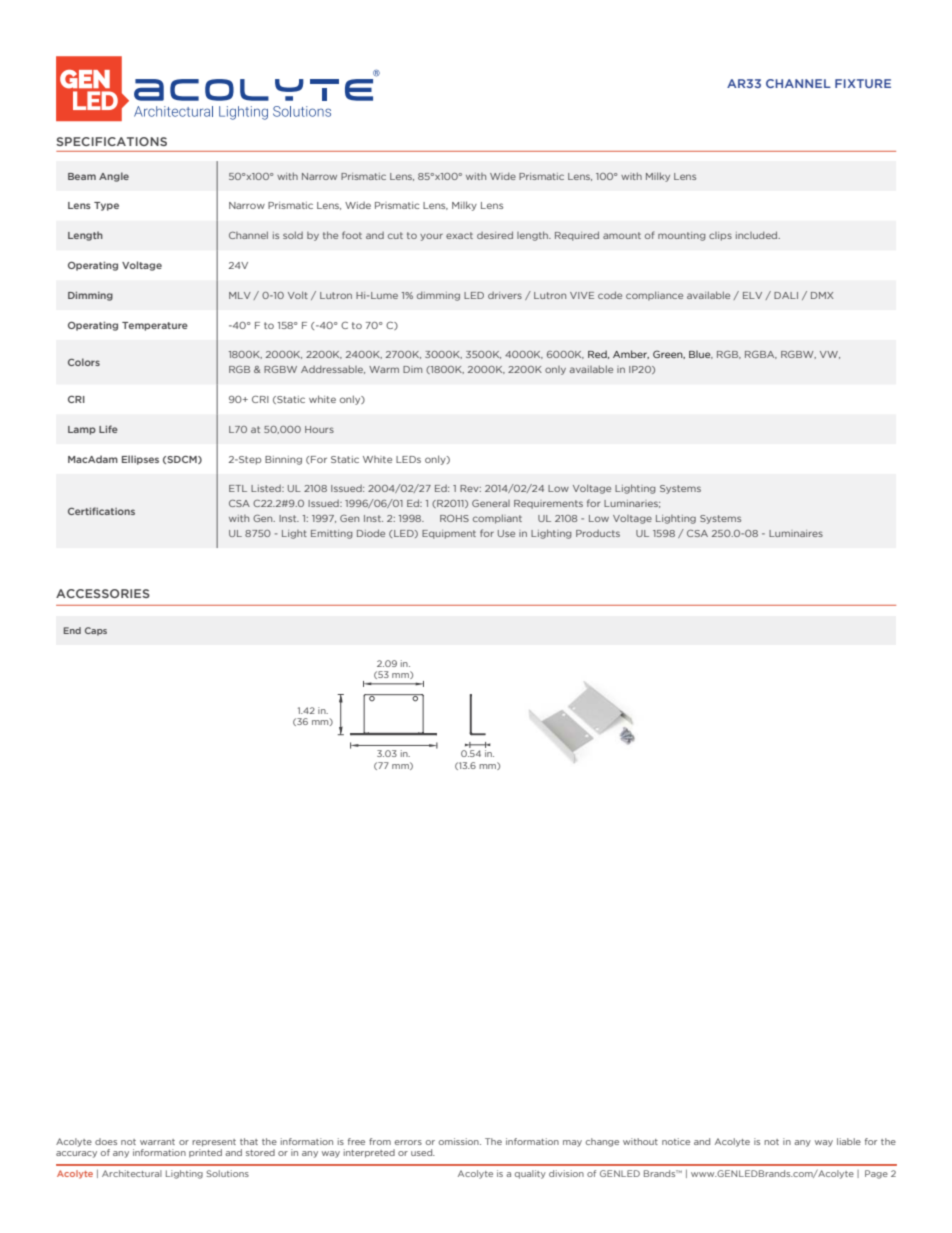 The image size is (952, 1233). What do you see at coordinates (157, 1142) in the screenshot?
I see `warrant` at bounding box center [157, 1142].
